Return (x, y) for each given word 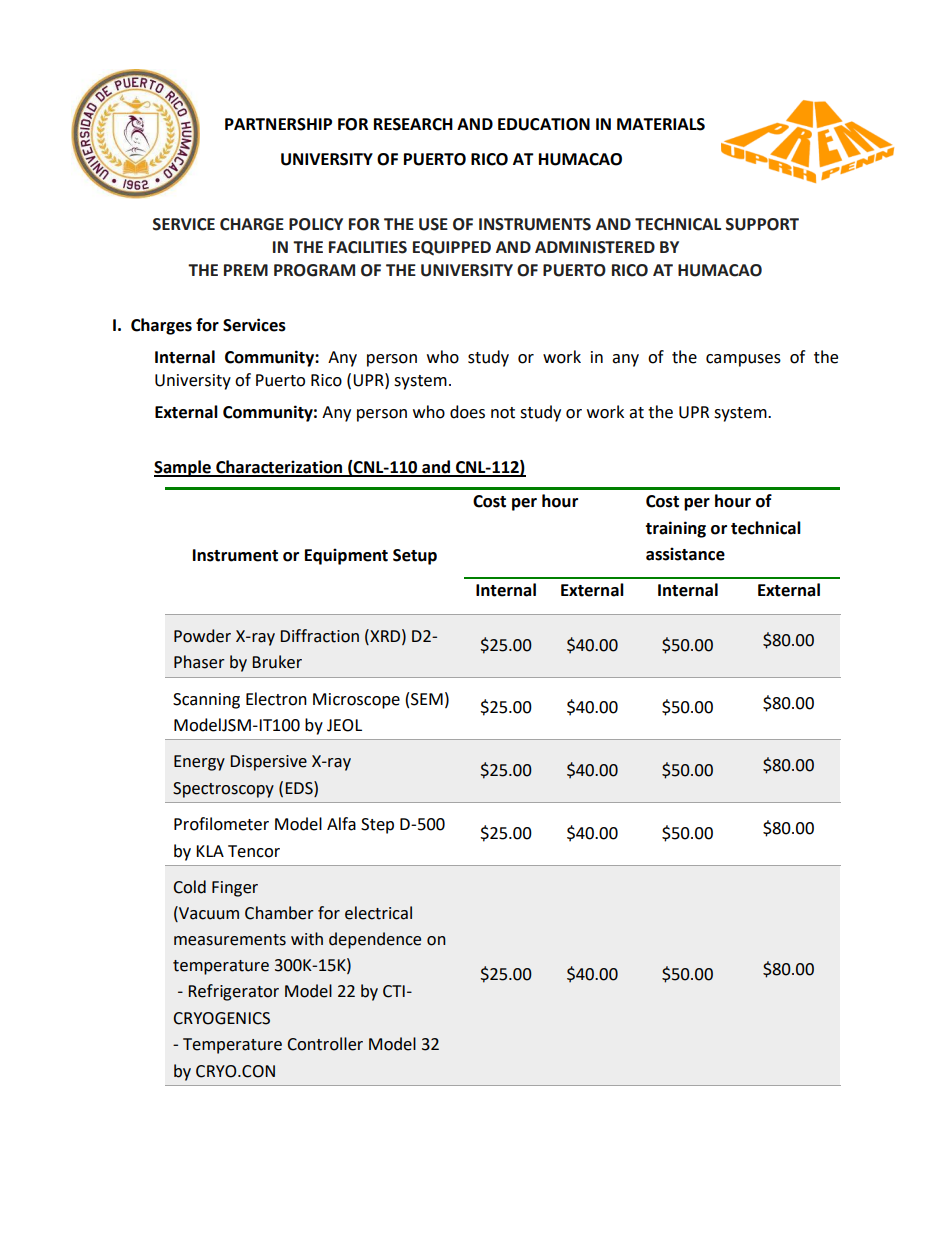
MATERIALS (661, 124)
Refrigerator (233, 992)
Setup (415, 557)
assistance (685, 554)
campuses (743, 360)
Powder (202, 636)
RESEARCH (413, 124)
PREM (246, 270)
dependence (375, 940)
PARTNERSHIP (278, 124)
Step (377, 826)
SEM (427, 699)
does (467, 412)
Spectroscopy (223, 790)
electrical (378, 913)
